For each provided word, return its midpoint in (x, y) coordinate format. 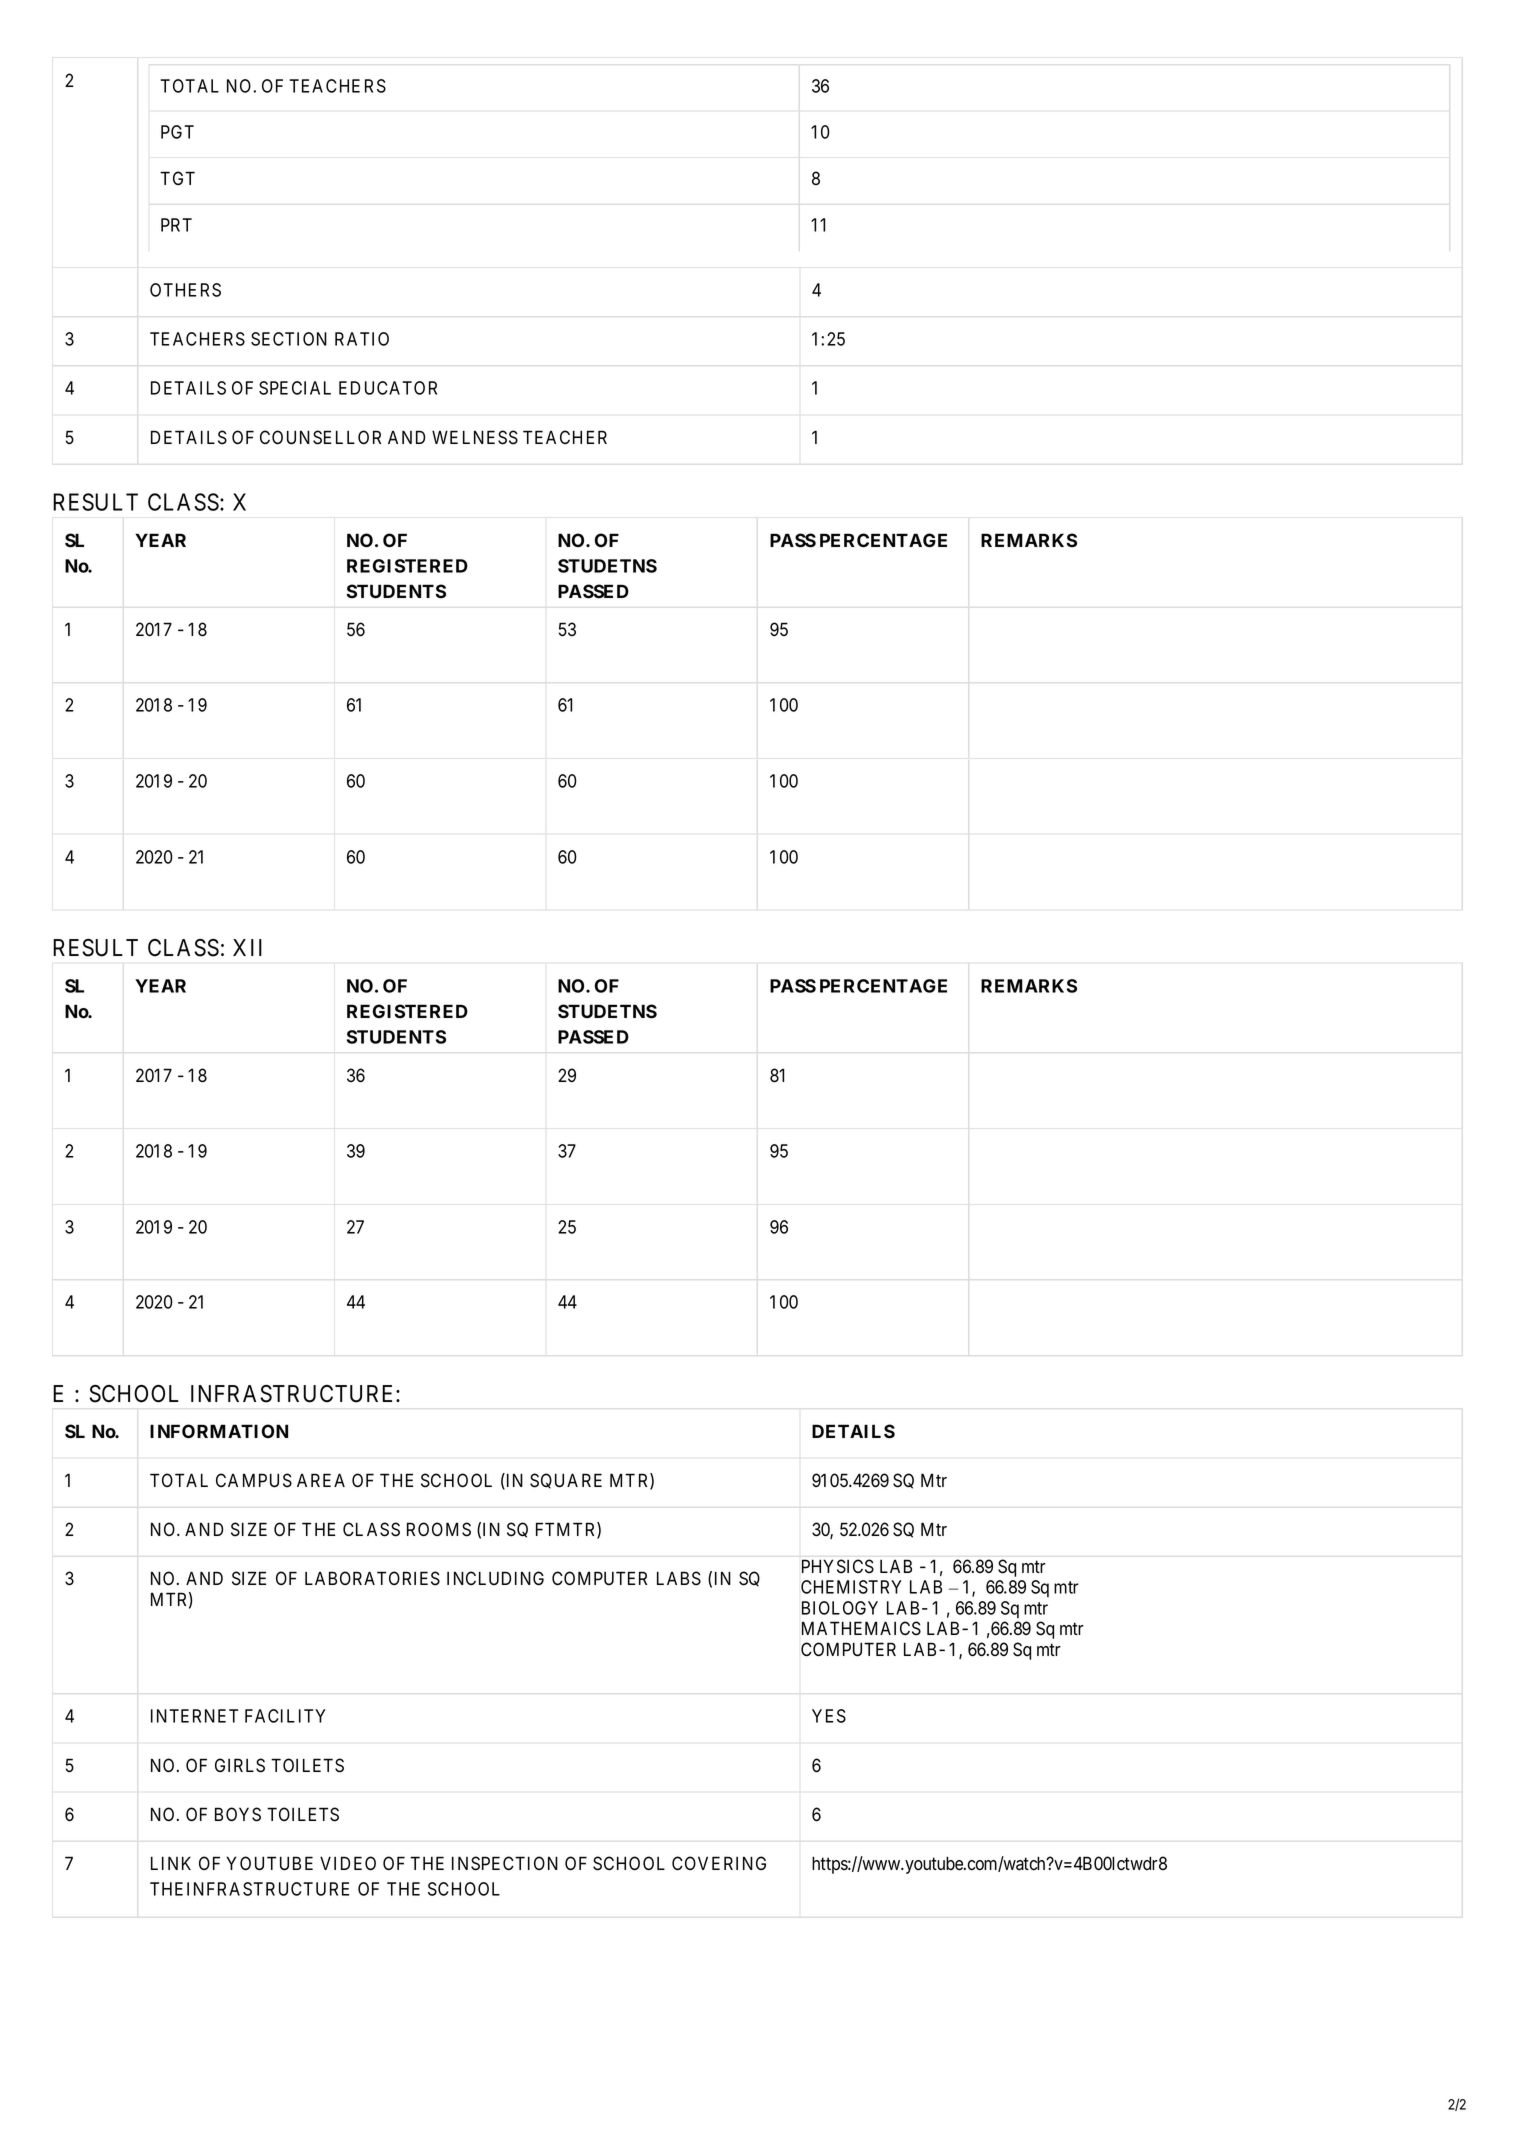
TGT (177, 178)
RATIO (362, 339)
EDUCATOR (388, 388)
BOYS (238, 1814)
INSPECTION (505, 1863)
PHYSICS (838, 1566)
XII (247, 947)
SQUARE (566, 1481)
